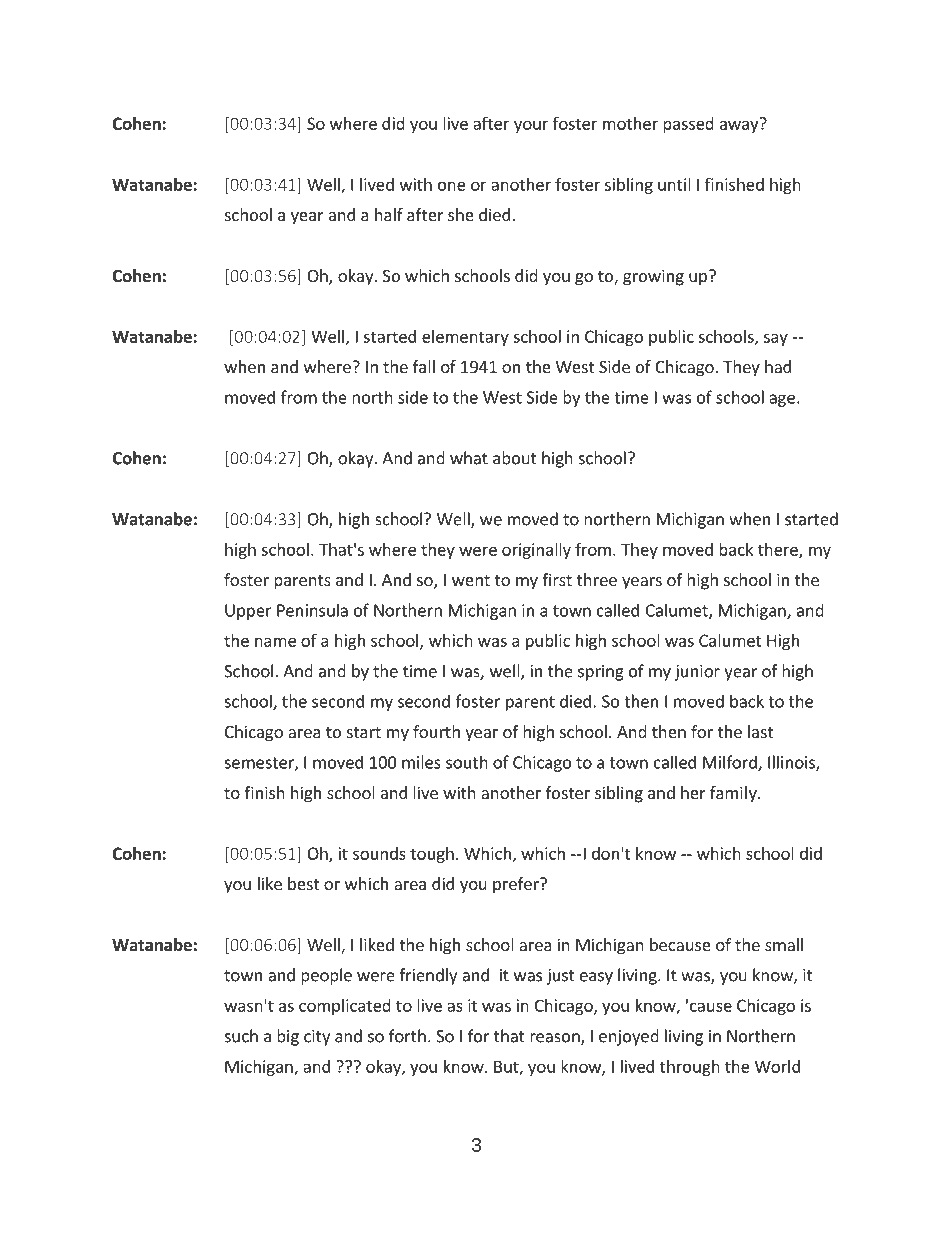 This document has height=1233, width=952. What do you see at coordinates (531, 127) in the document?
I see `your` at bounding box center [531, 127].
